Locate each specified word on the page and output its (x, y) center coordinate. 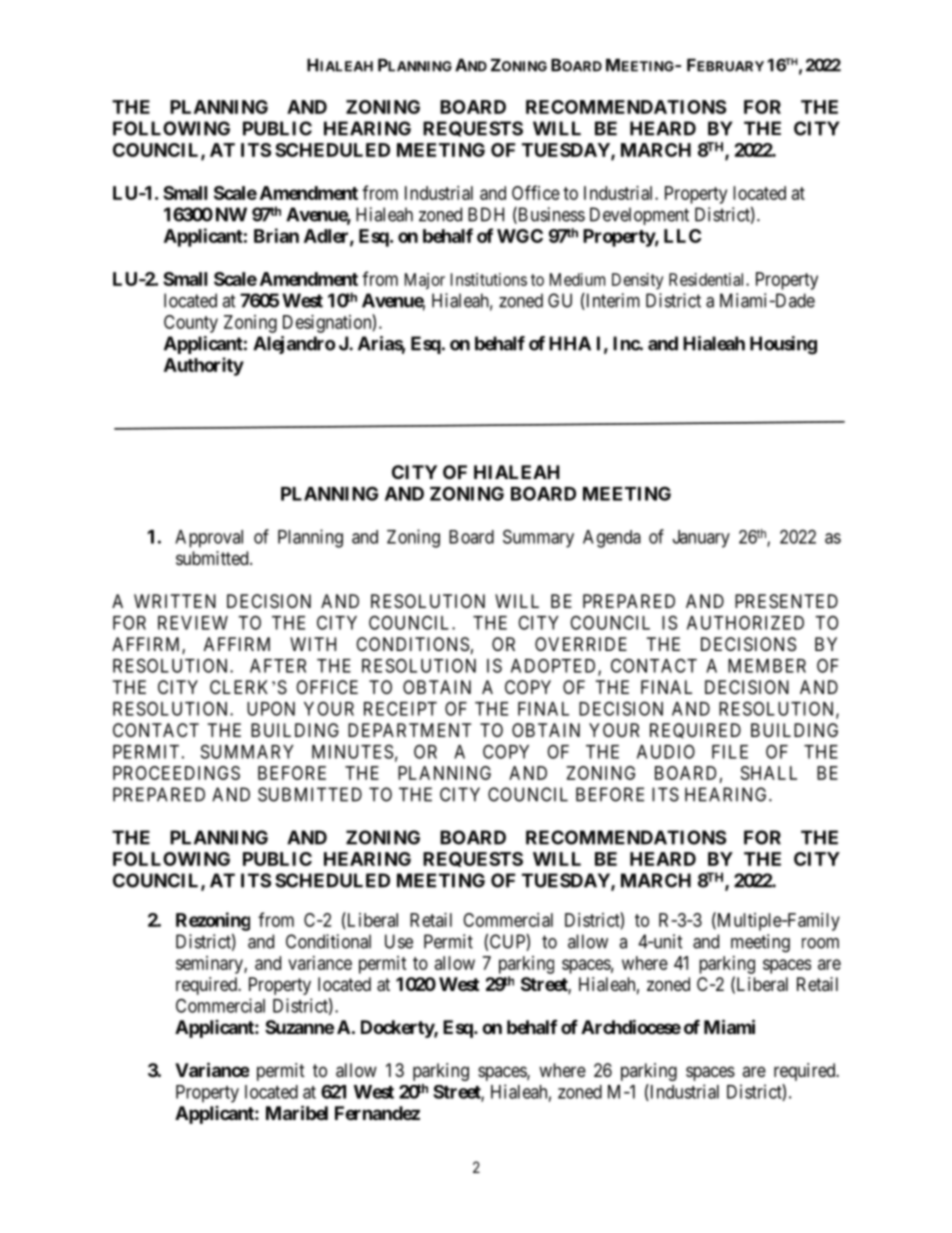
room (820, 943)
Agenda (612, 539)
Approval (209, 539)
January (701, 539)
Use (399, 941)
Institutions (489, 279)
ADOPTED (555, 666)
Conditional (328, 941)
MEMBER (767, 666)
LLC (682, 236)
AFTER (278, 666)
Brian (276, 235)
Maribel (297, 1112)
